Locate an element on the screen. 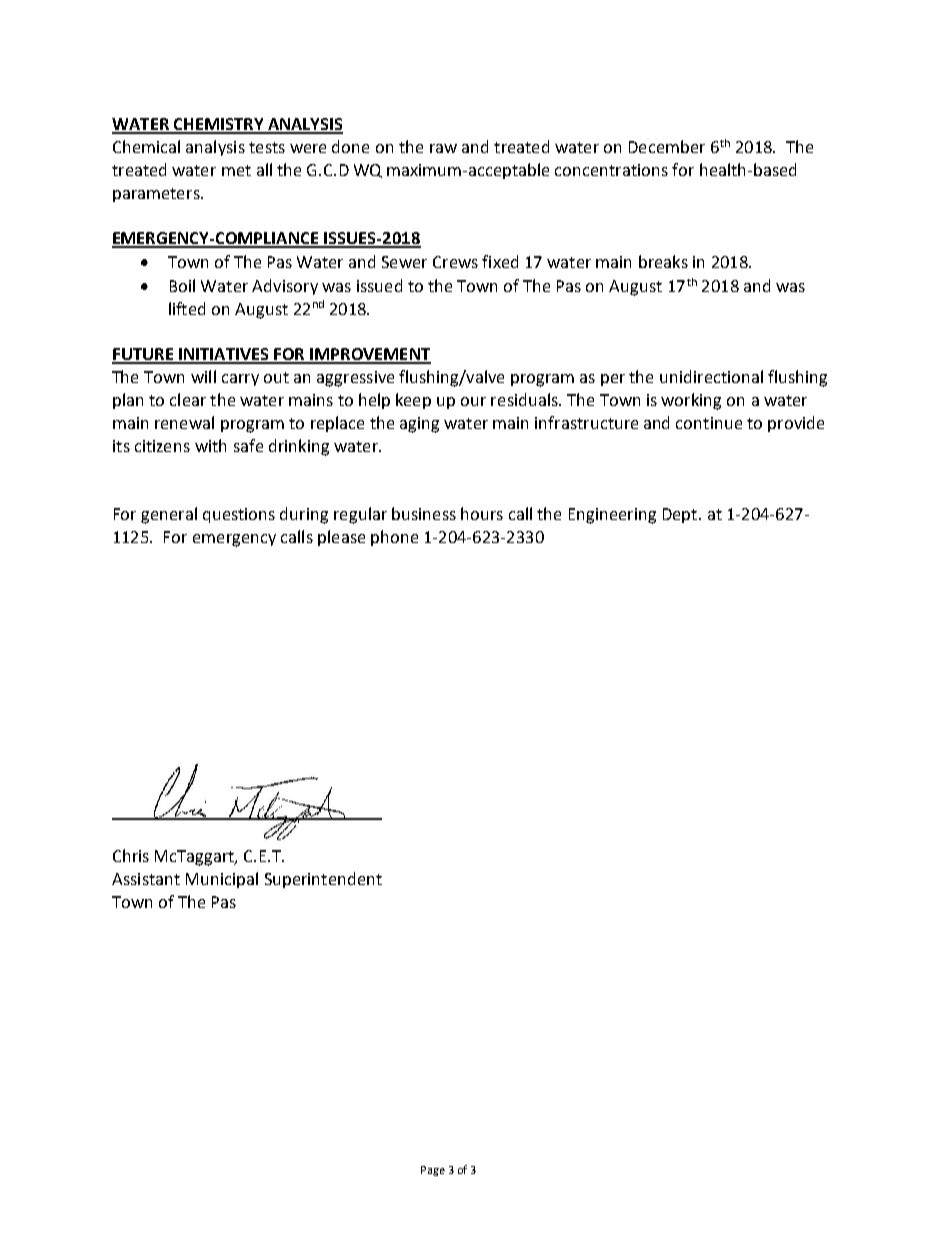  Assistant is located at coordinates (146, 879).
